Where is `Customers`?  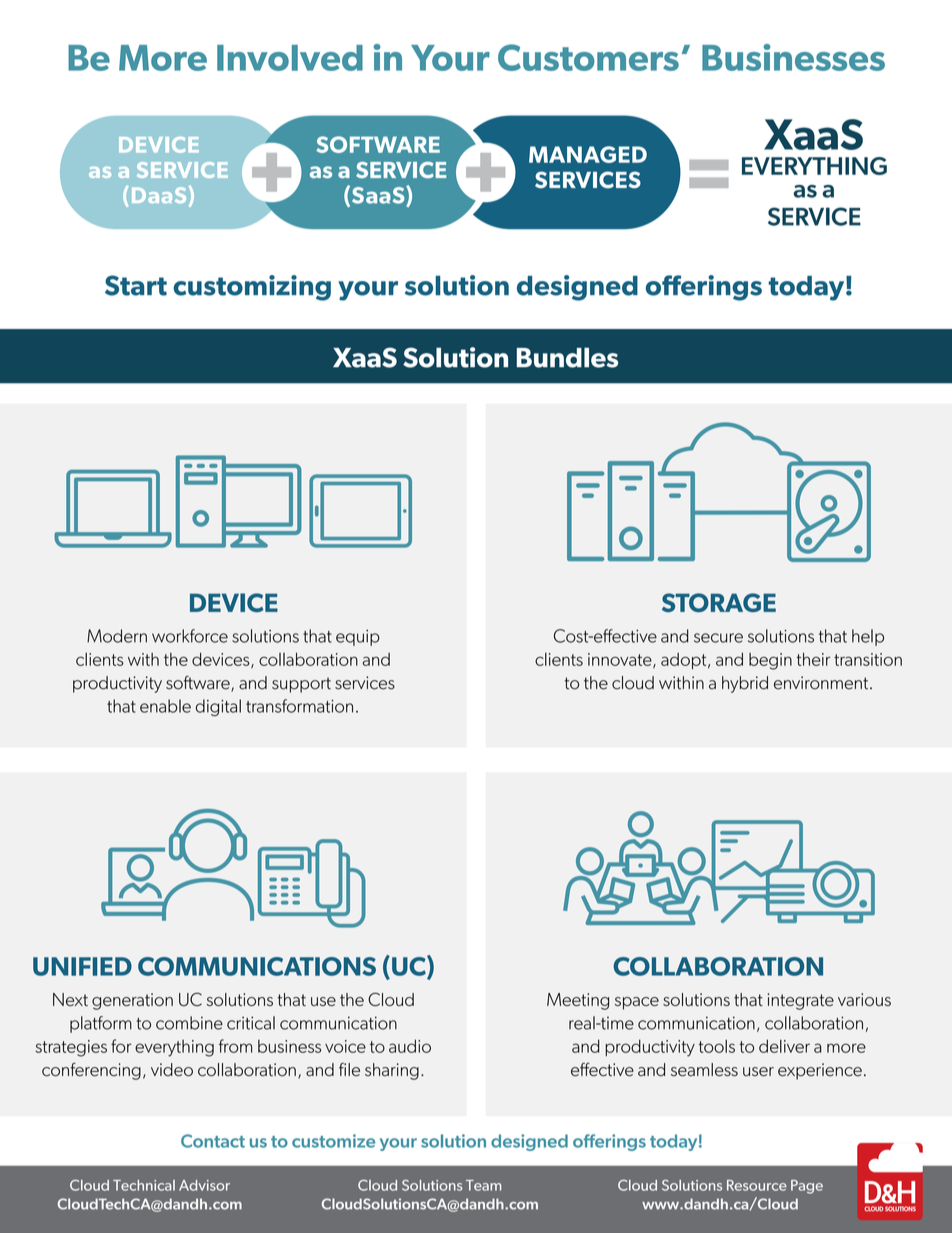
Customers is located at coordinates (588, 57).
